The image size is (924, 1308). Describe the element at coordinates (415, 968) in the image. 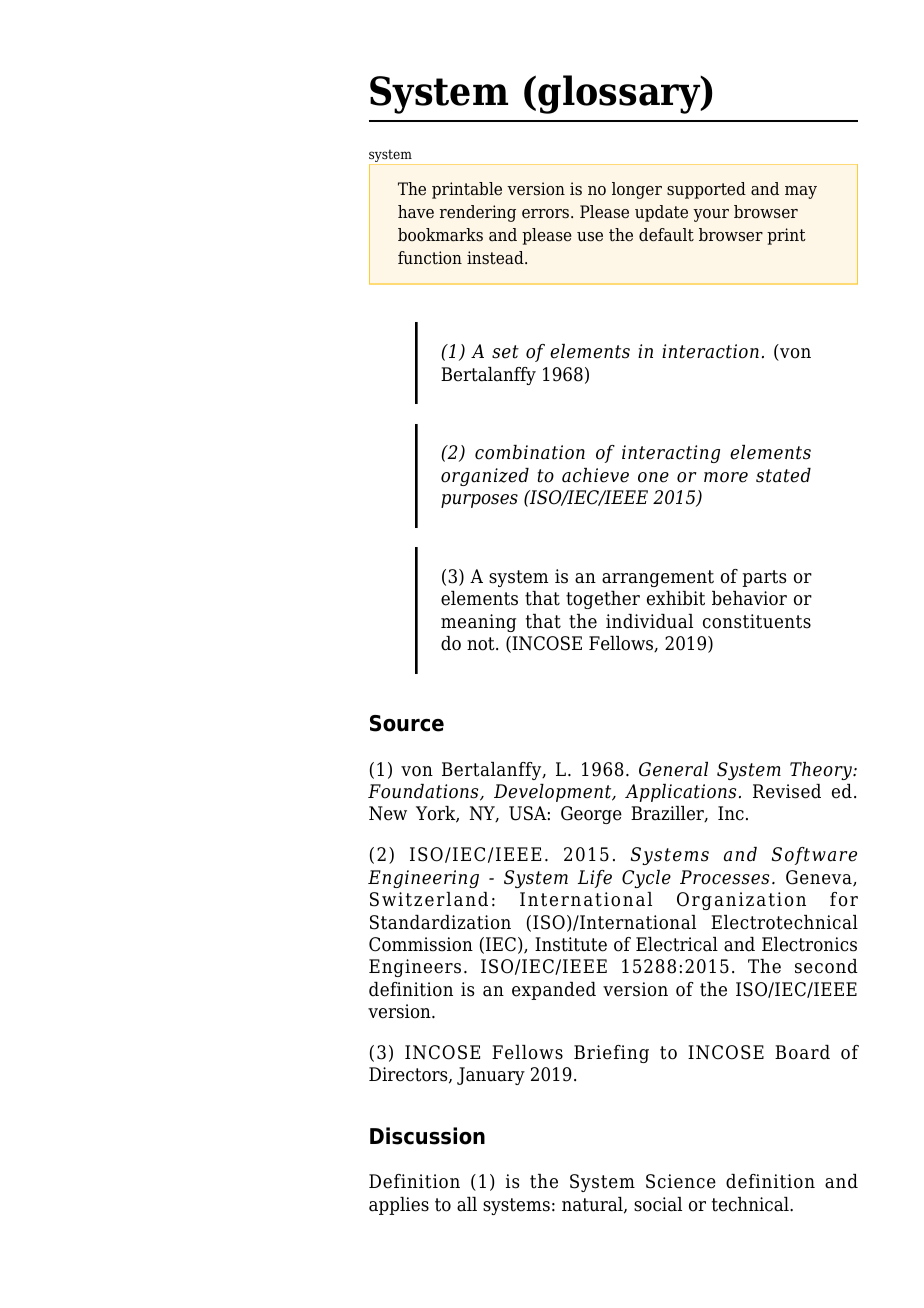

I see `Engineers` at that location.
